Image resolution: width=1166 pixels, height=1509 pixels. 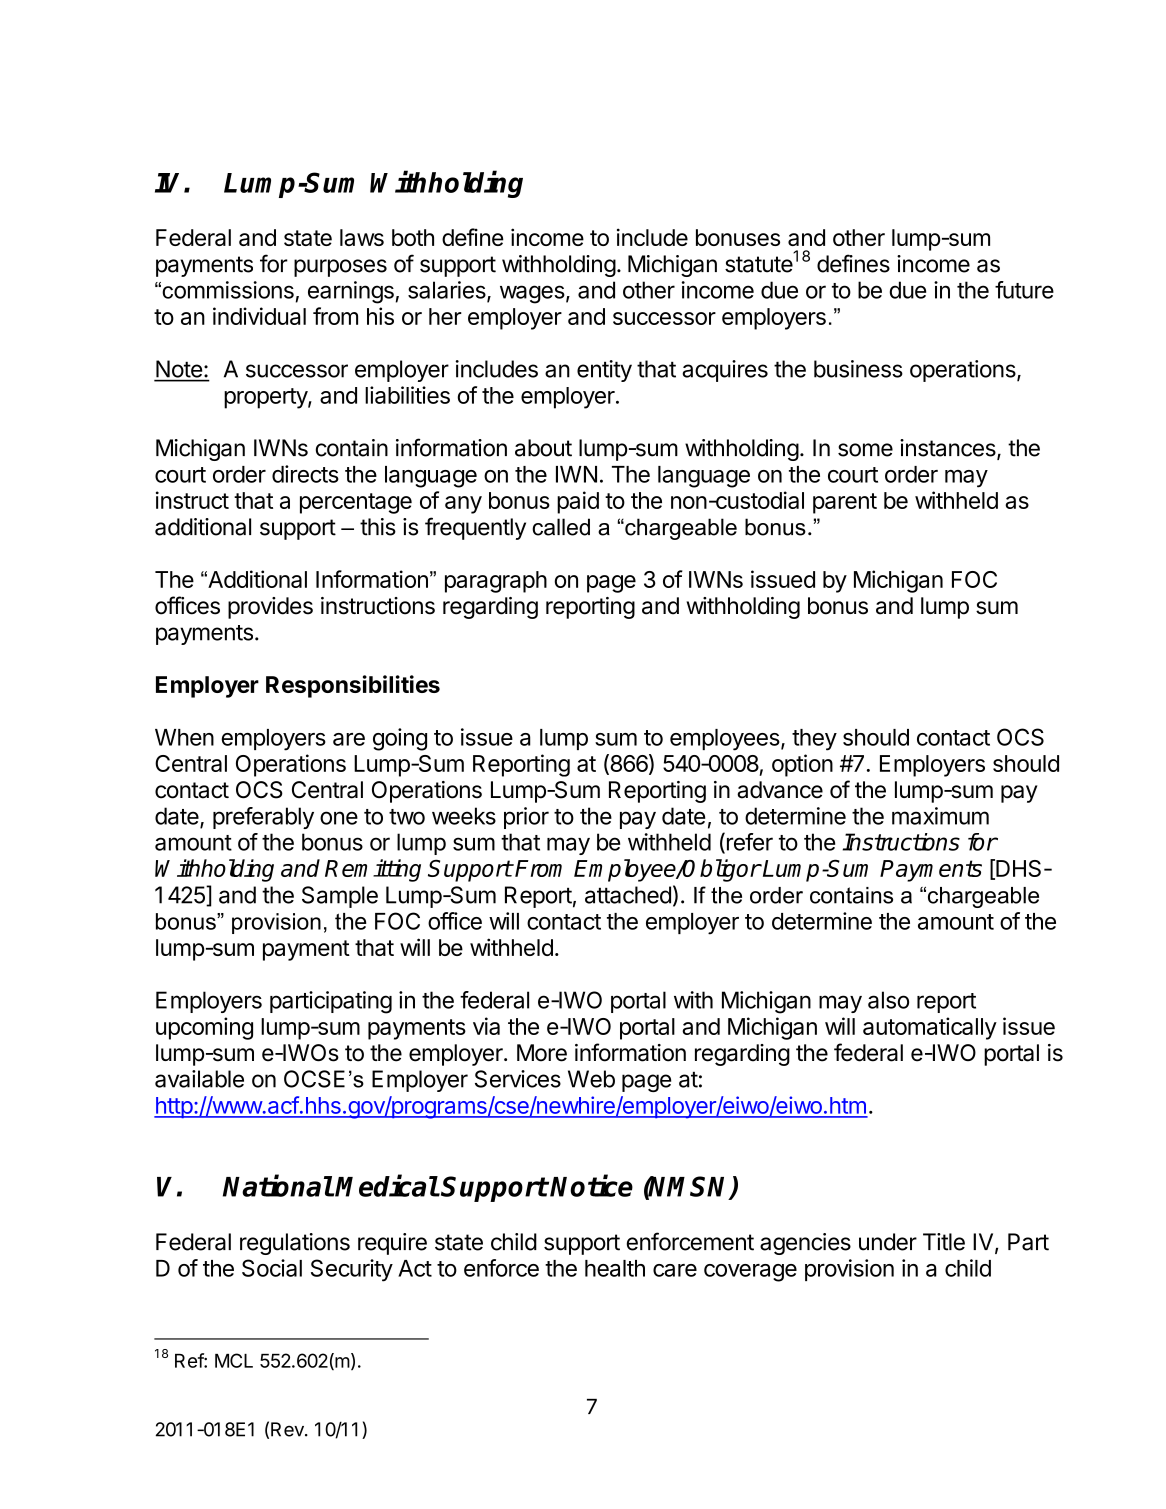 What do you see at coordinates (340, 268) in the screenshot?
I see `purposes` at bounding box center [340, 268].
